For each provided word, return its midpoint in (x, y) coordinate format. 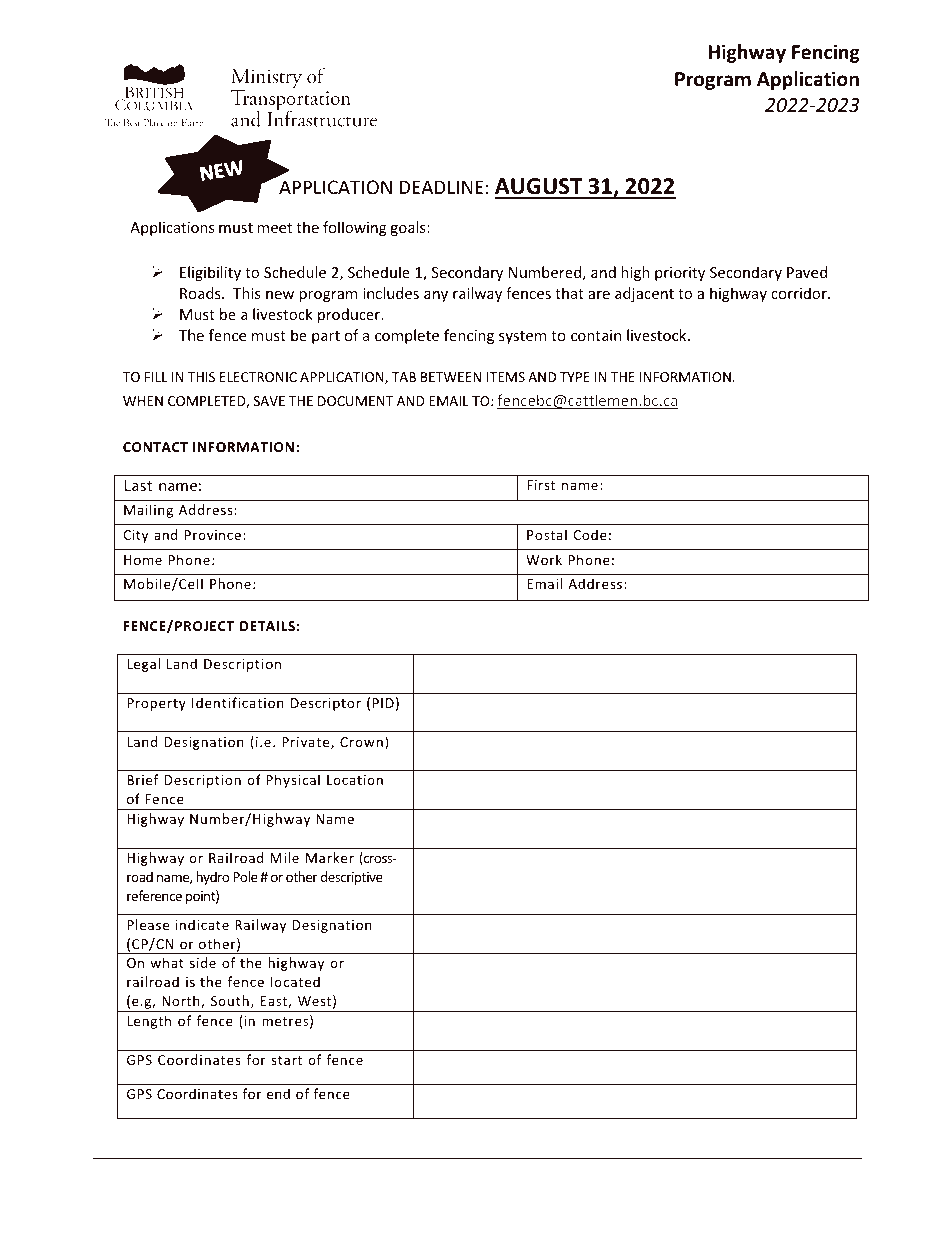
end (278, 1093)
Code (590, 534)
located (295, 981)
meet (274, 228)
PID (383, 703)
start (286, 1060)
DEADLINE (441, 187)
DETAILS (267, 626)
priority (680, 274)
